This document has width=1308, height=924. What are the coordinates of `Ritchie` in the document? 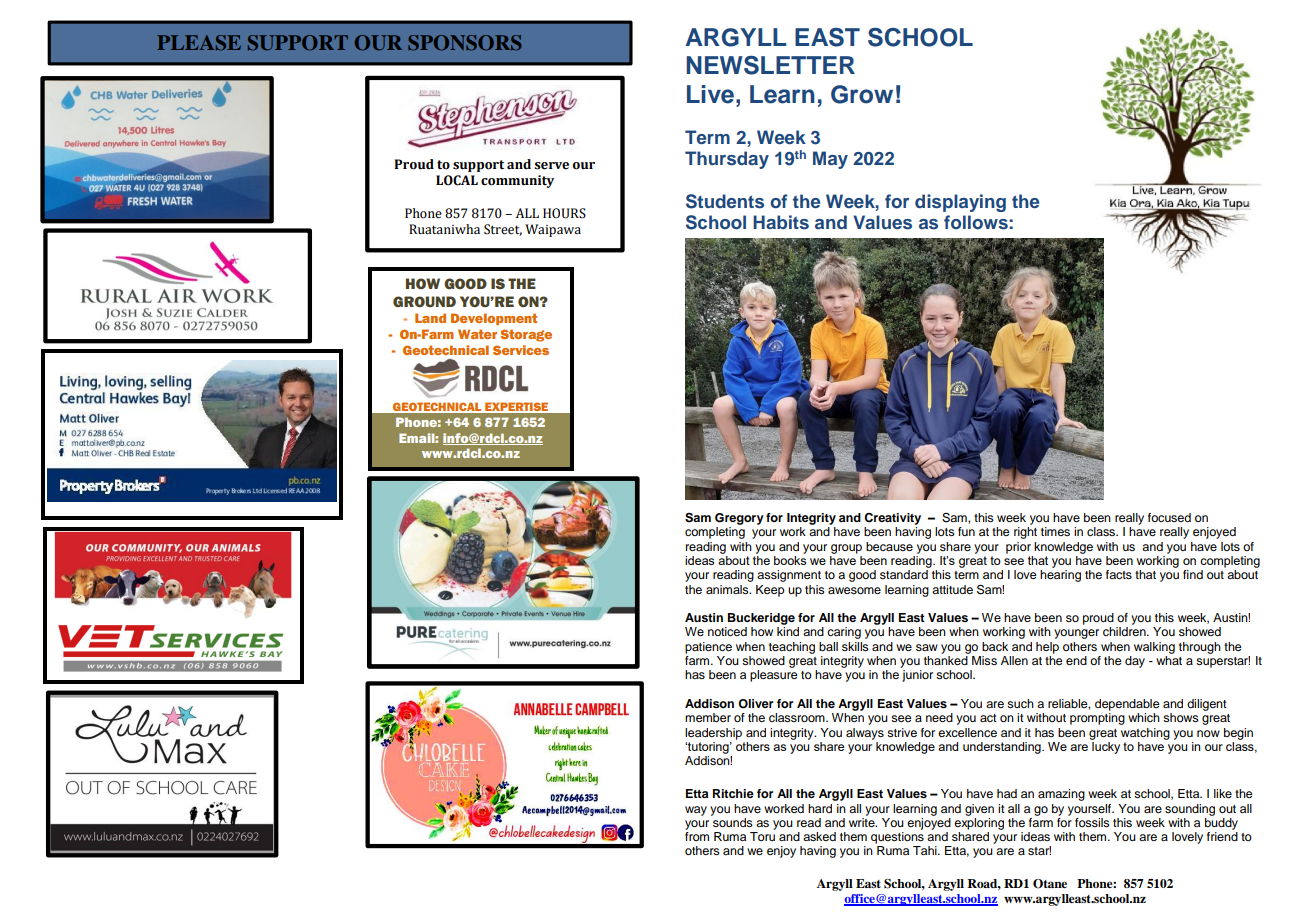 It's located at (733, 793).
